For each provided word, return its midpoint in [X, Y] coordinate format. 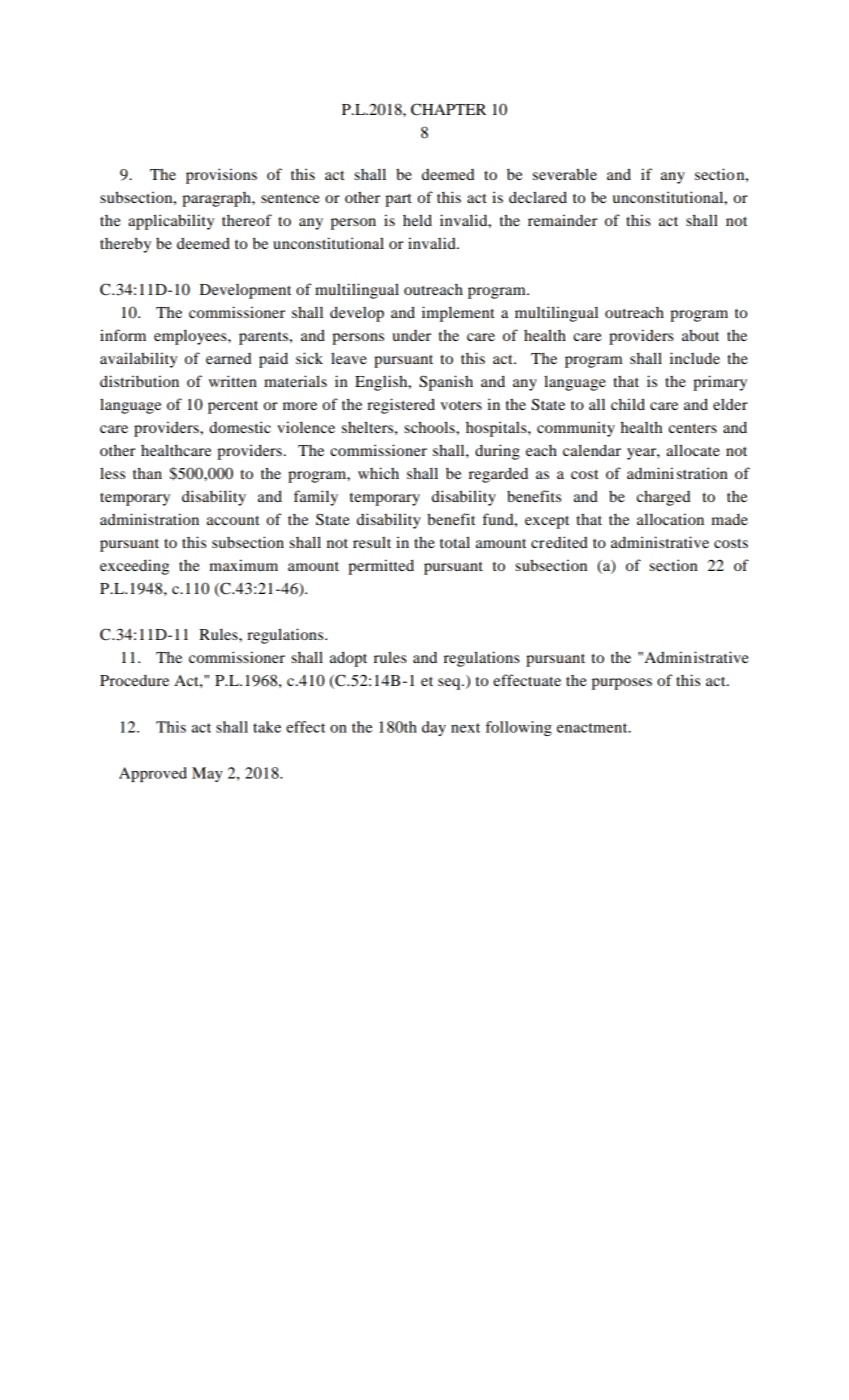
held [417, 220]
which [378, 473]
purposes [622, 684]
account [233, 520]
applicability [171, 222]
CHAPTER [448, 109]
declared [538, 197]
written [233, 381]
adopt [348, 659]
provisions [221, 176]
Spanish [446, 383]
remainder [562, 220]
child [628, 404]
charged [664, 498]
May [207, 774]
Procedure [134, 680]
